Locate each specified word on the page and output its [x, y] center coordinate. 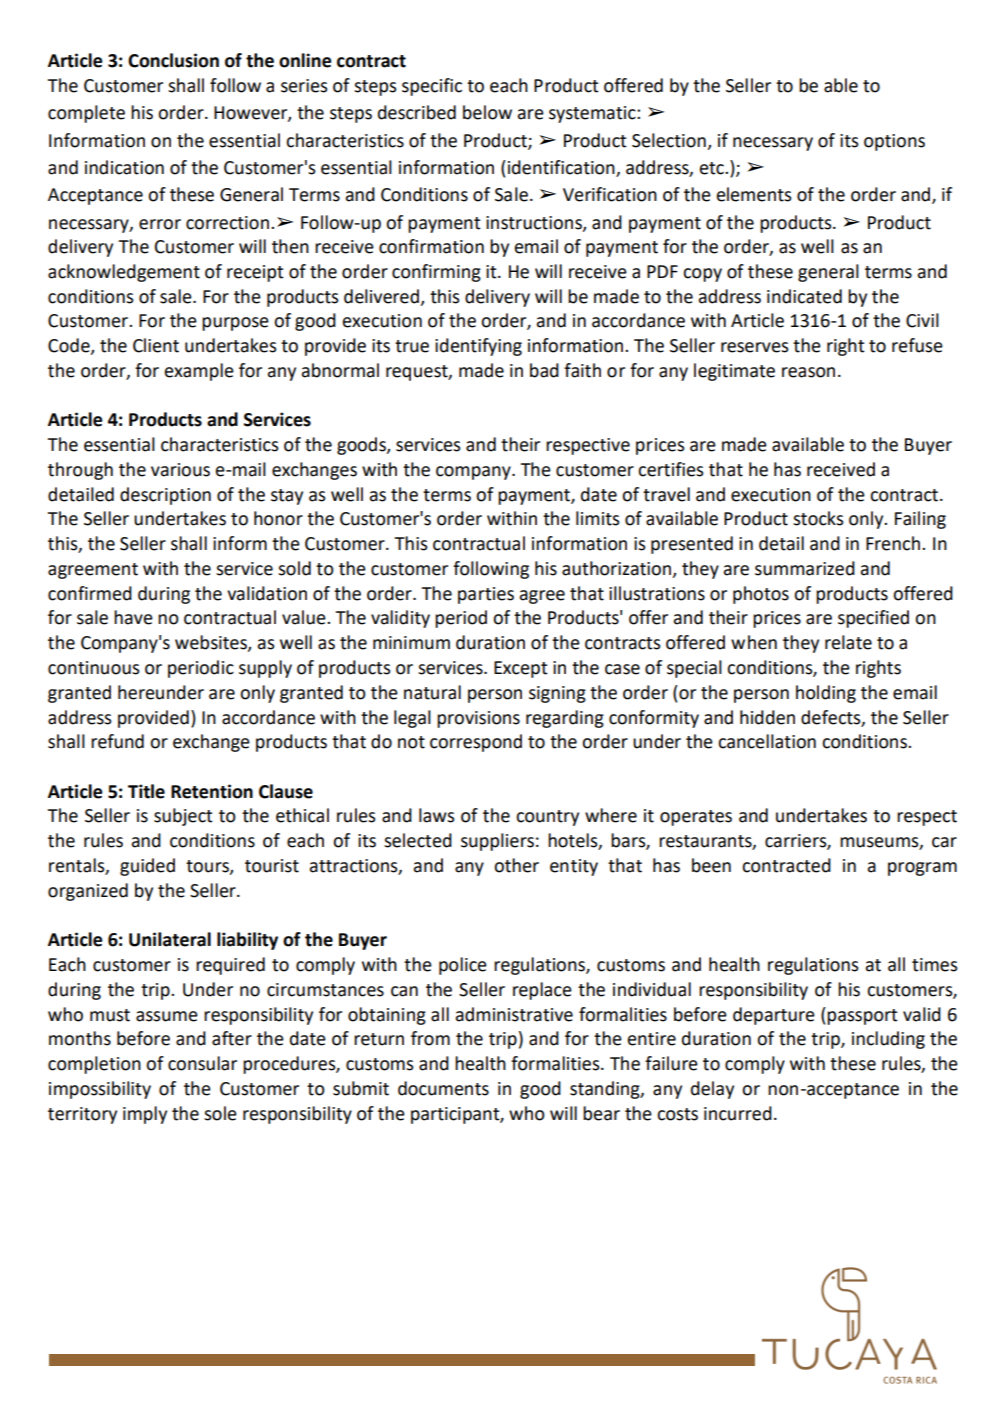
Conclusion [173, 60]
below [487, 112]
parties [486, 595]
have [133, 617]
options [894, 142]
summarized [805, 568]
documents [443, 1088]
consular [202, 1063]
